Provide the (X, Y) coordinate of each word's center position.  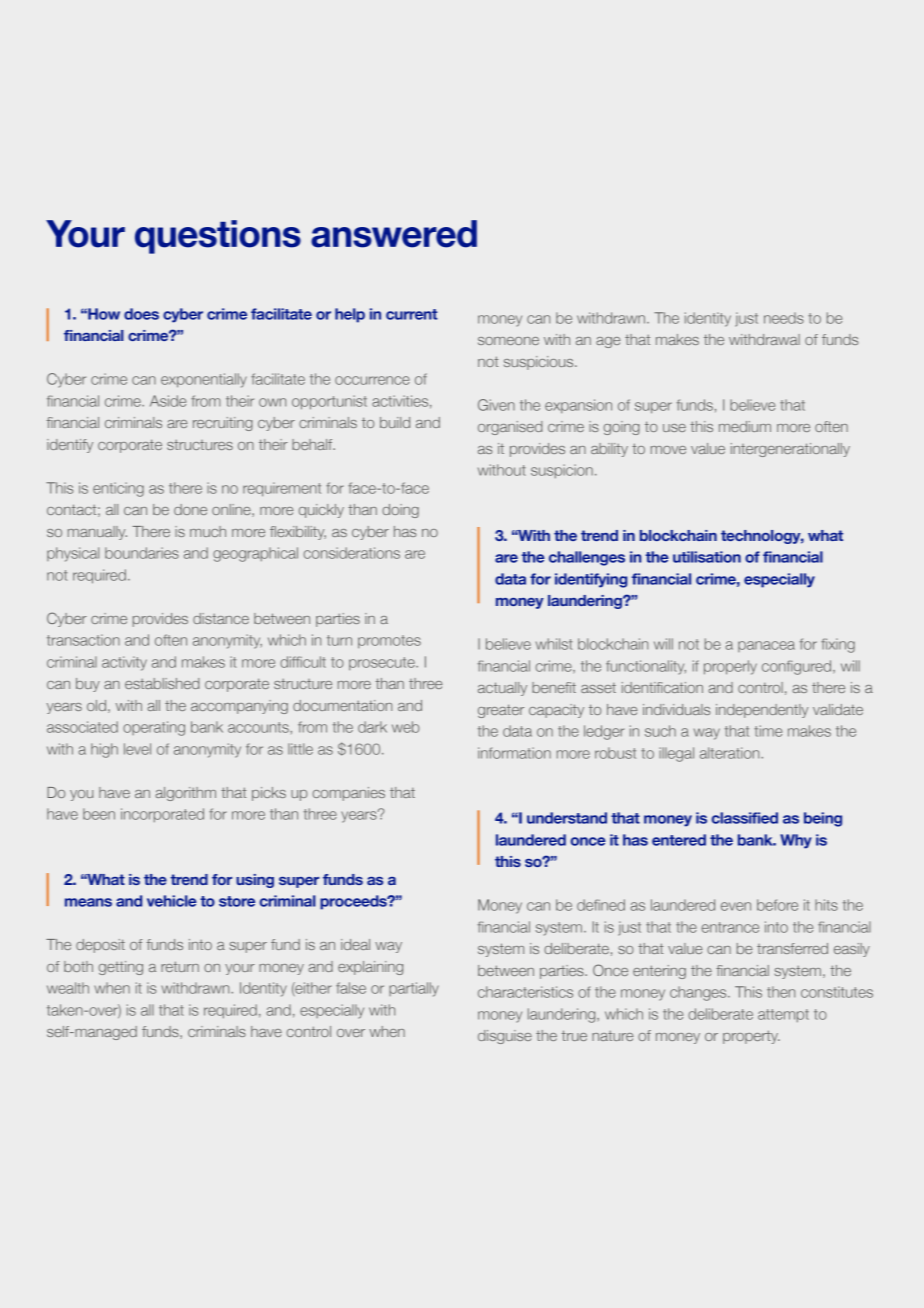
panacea (766, 646)
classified (745, 818)
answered (394, 234)
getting (121, 968)
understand (567, 818)
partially (414, 989)
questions (218, 237)
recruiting (223, 424)
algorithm (186, 794)
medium (745, 426)
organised (510, 428)
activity (124, 663)
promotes (389, 641)
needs (784, 318)
